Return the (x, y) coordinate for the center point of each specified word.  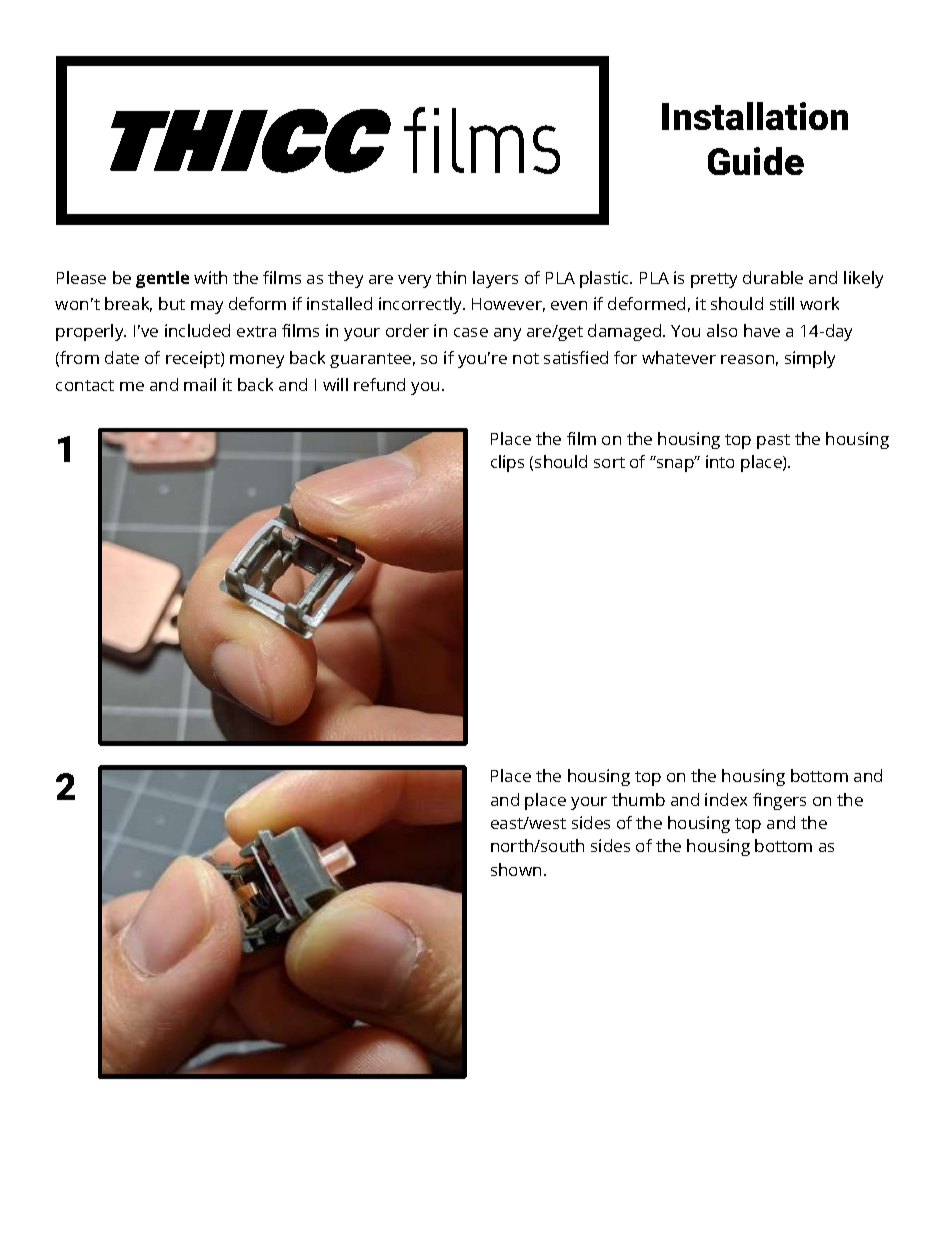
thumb (638, 799)
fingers (779, 801)
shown (516, 869)
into (720, 461)
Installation (755, 116)
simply (810, 359)
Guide (756, 161)
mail (200, 384)
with (210, 277)
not (526, 358)
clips (507, 463)
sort (609, 462)
